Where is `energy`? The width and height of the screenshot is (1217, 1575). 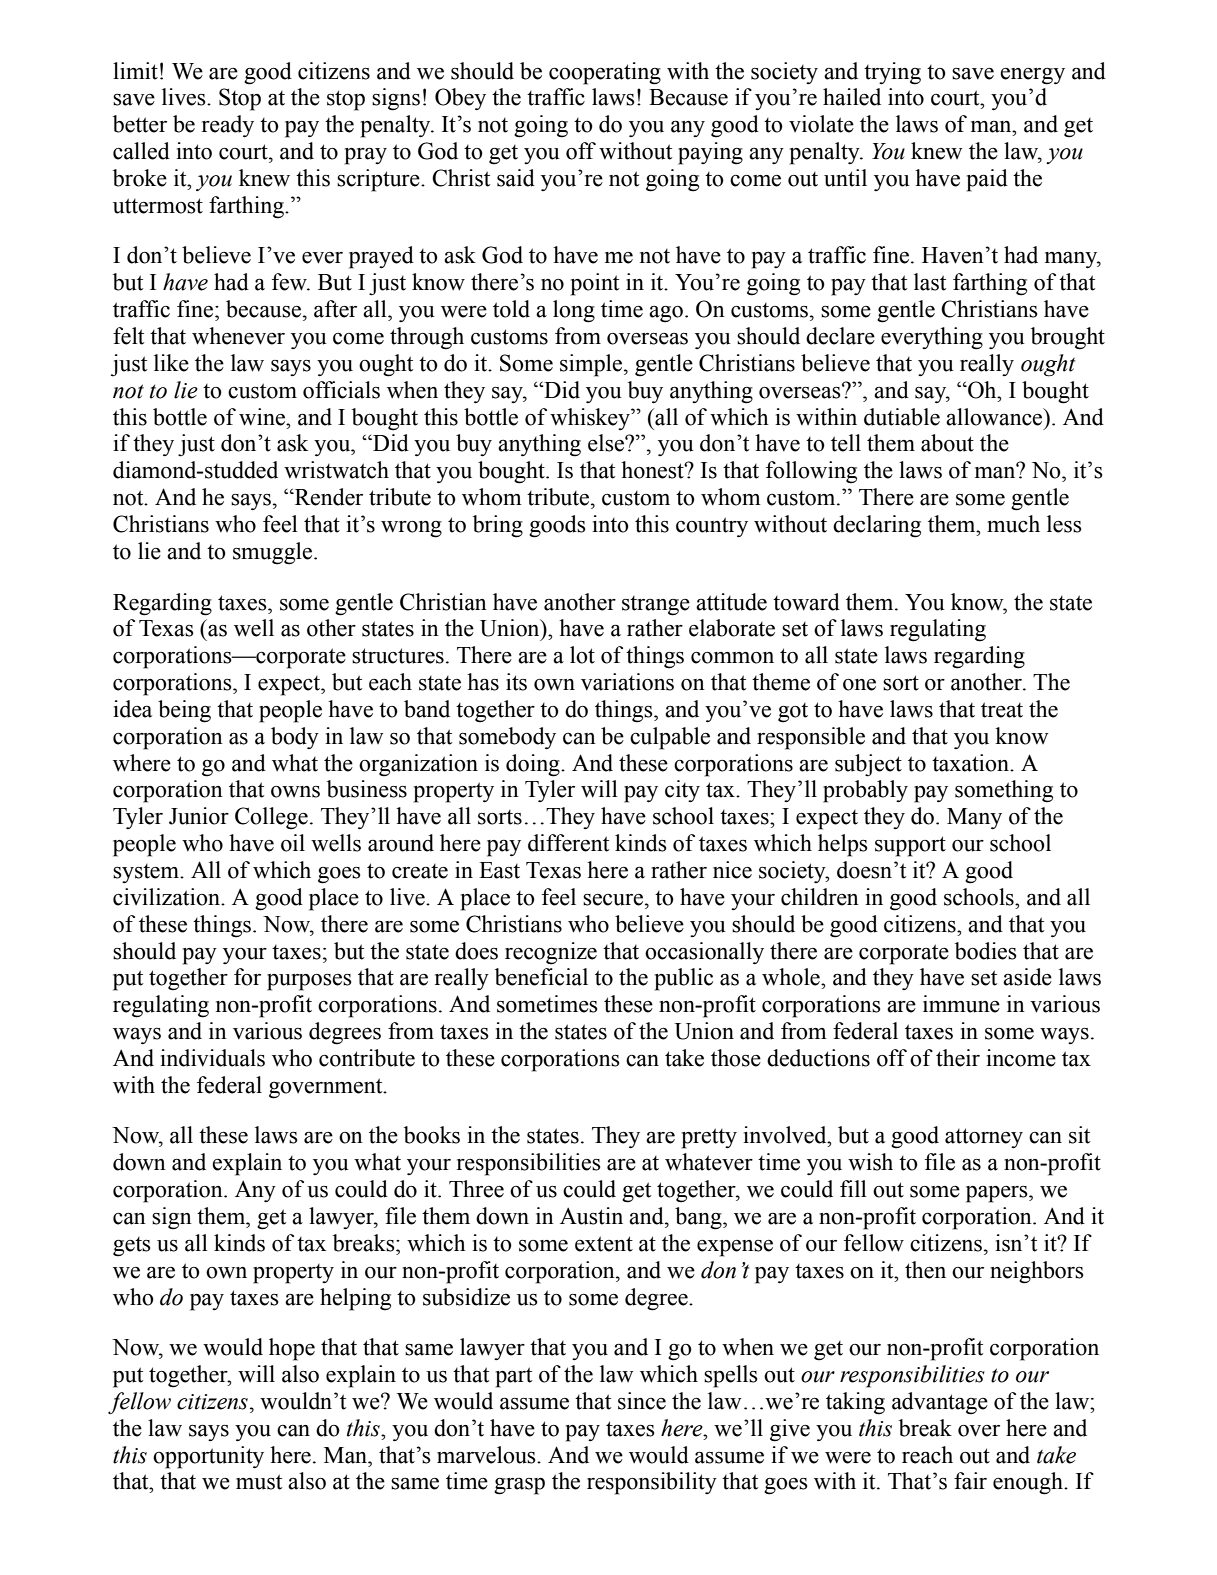
energy is located at coordinates (1032, 76).
